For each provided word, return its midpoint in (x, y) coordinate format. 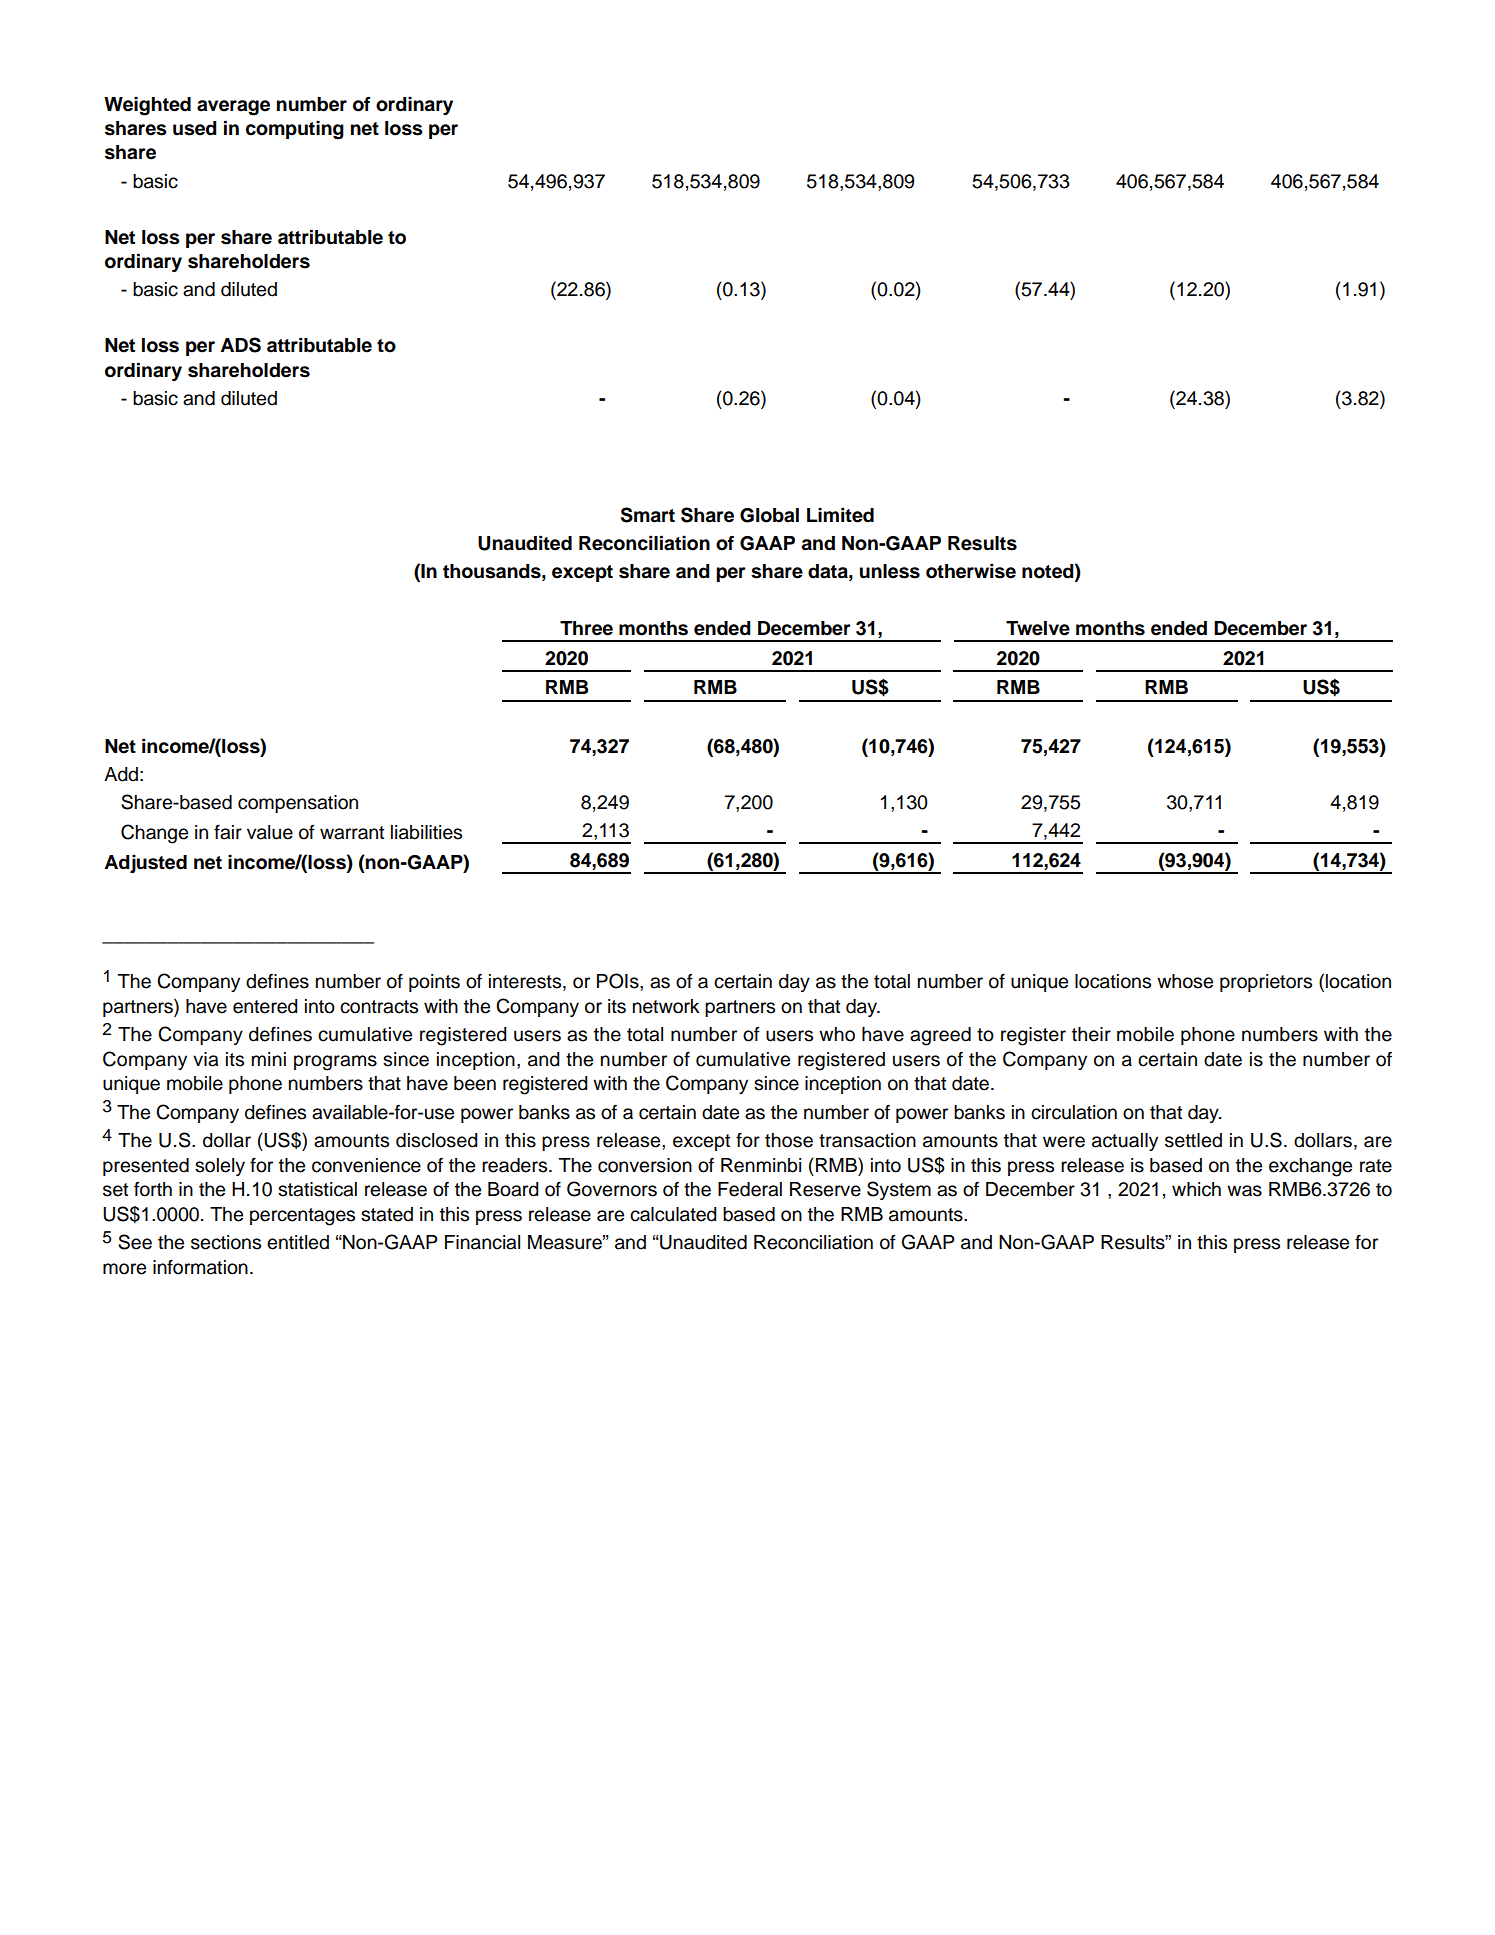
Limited (840, 515)
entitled (298, 1242)
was (1244, 1191)
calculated (673, 1214)
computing (295, 130)
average (233, 108)
